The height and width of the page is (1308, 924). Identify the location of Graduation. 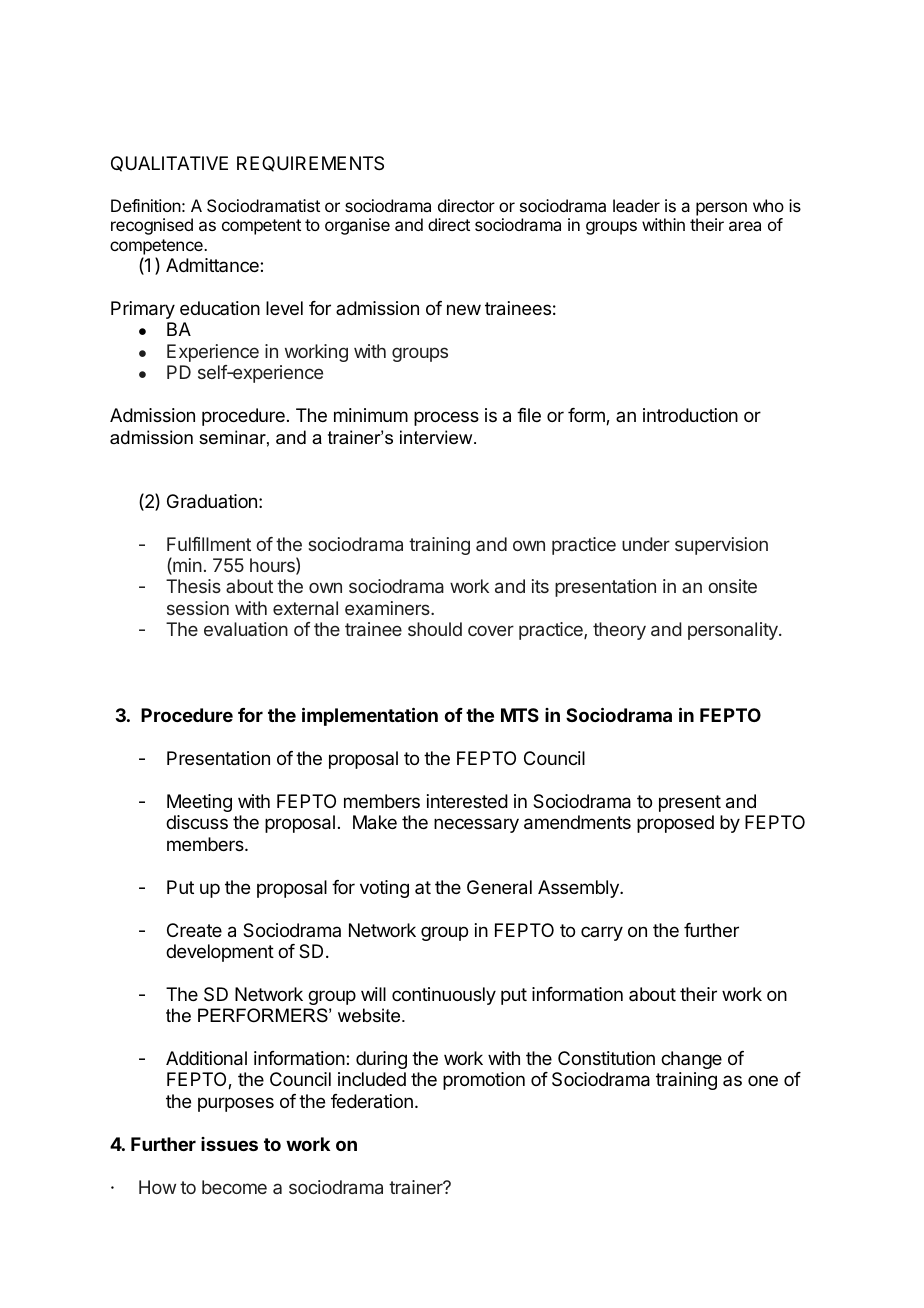
(212, 501).
